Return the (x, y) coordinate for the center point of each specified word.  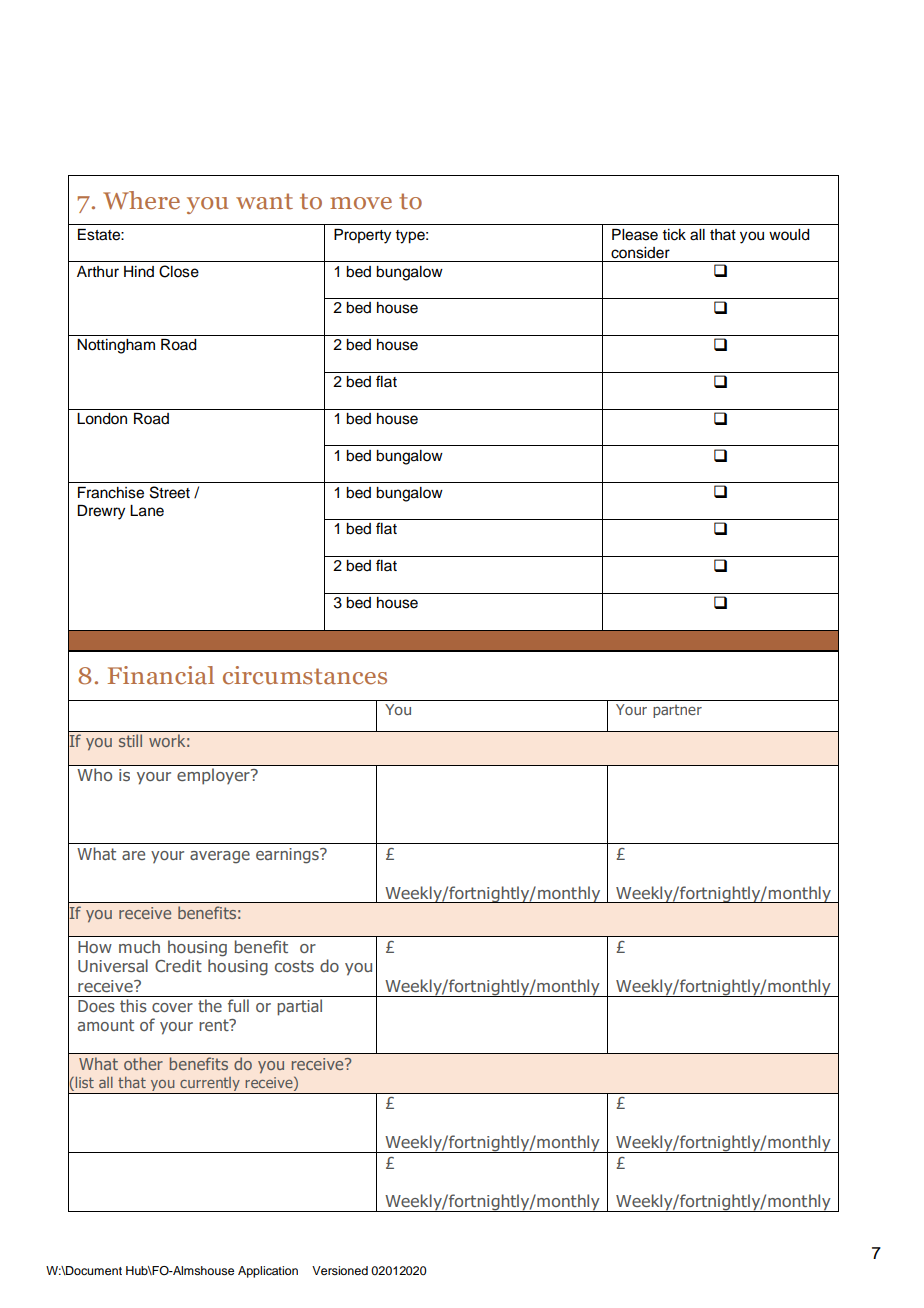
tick (674, 235)
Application (268, 1272)
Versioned (340, 1270)
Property (362, 236)
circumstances (305, 675)
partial (299, 1007)
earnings (288, 856)
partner (677, 711)
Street (170, 492)
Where (141, 200)
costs (294, 966)
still (130, 740)
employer (214, 776)
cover (172, 1007)
